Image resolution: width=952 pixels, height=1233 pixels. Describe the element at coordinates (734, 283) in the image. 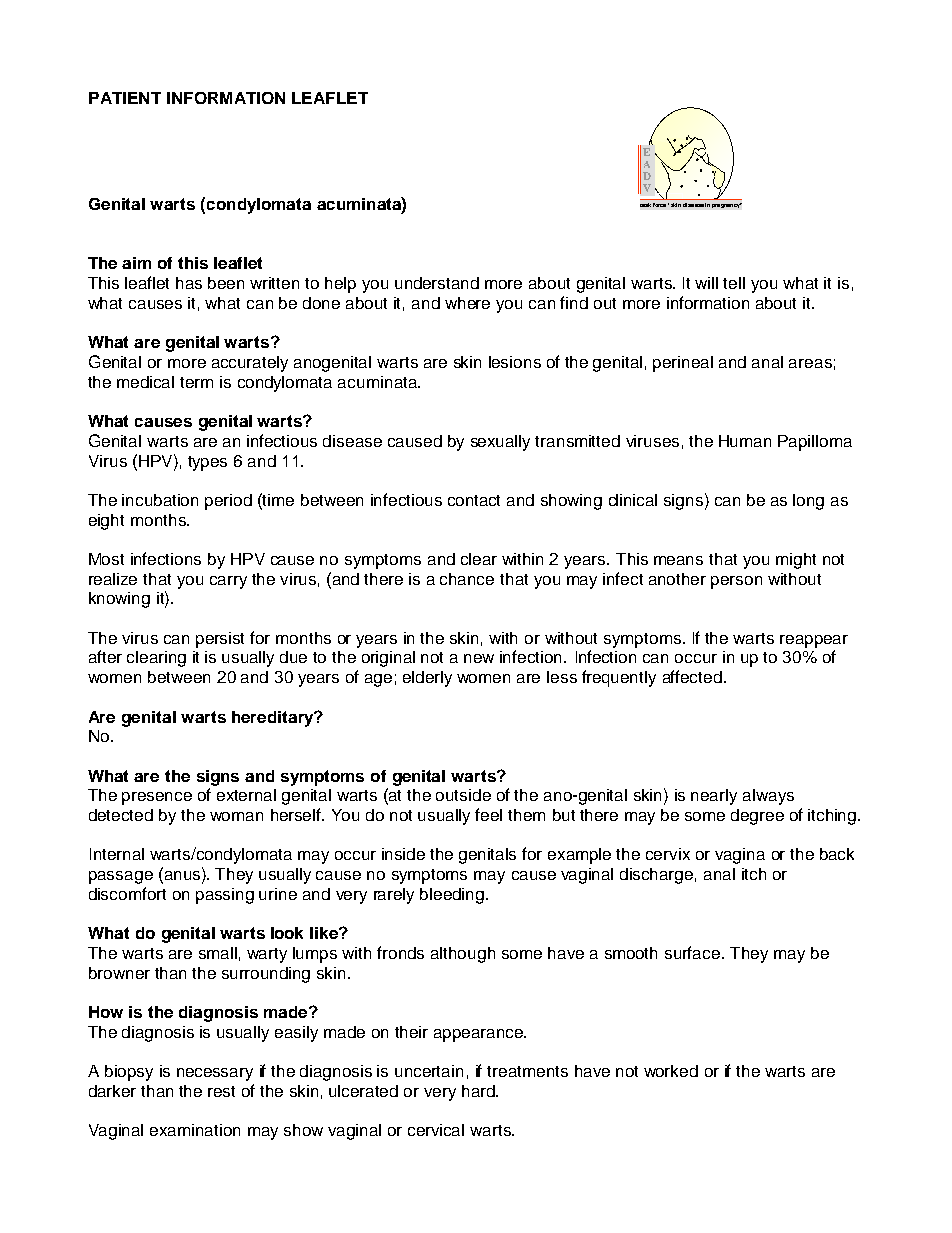

I see `tell` at that location.
